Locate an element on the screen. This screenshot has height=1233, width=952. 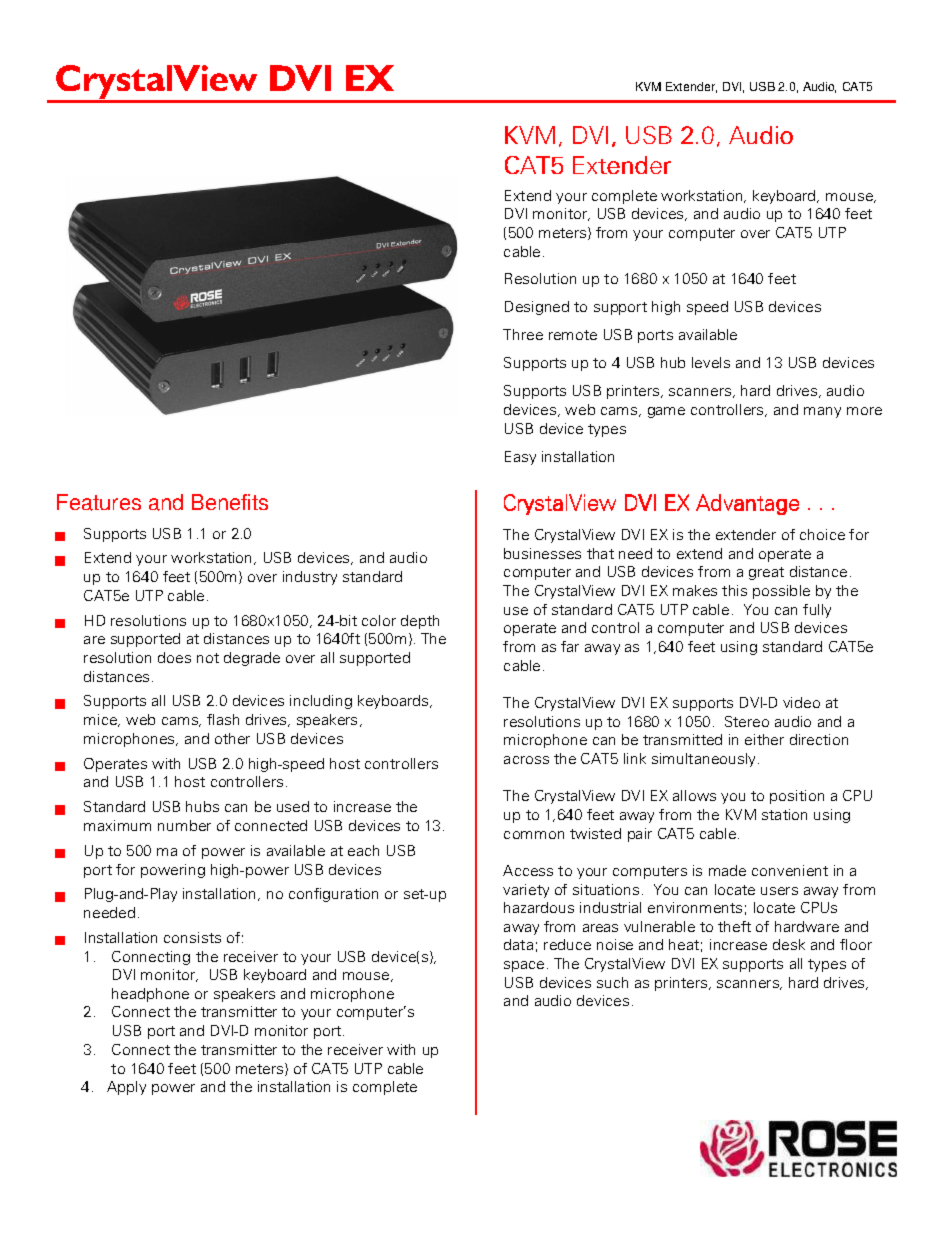
across is located at coordinates (526, 760).
